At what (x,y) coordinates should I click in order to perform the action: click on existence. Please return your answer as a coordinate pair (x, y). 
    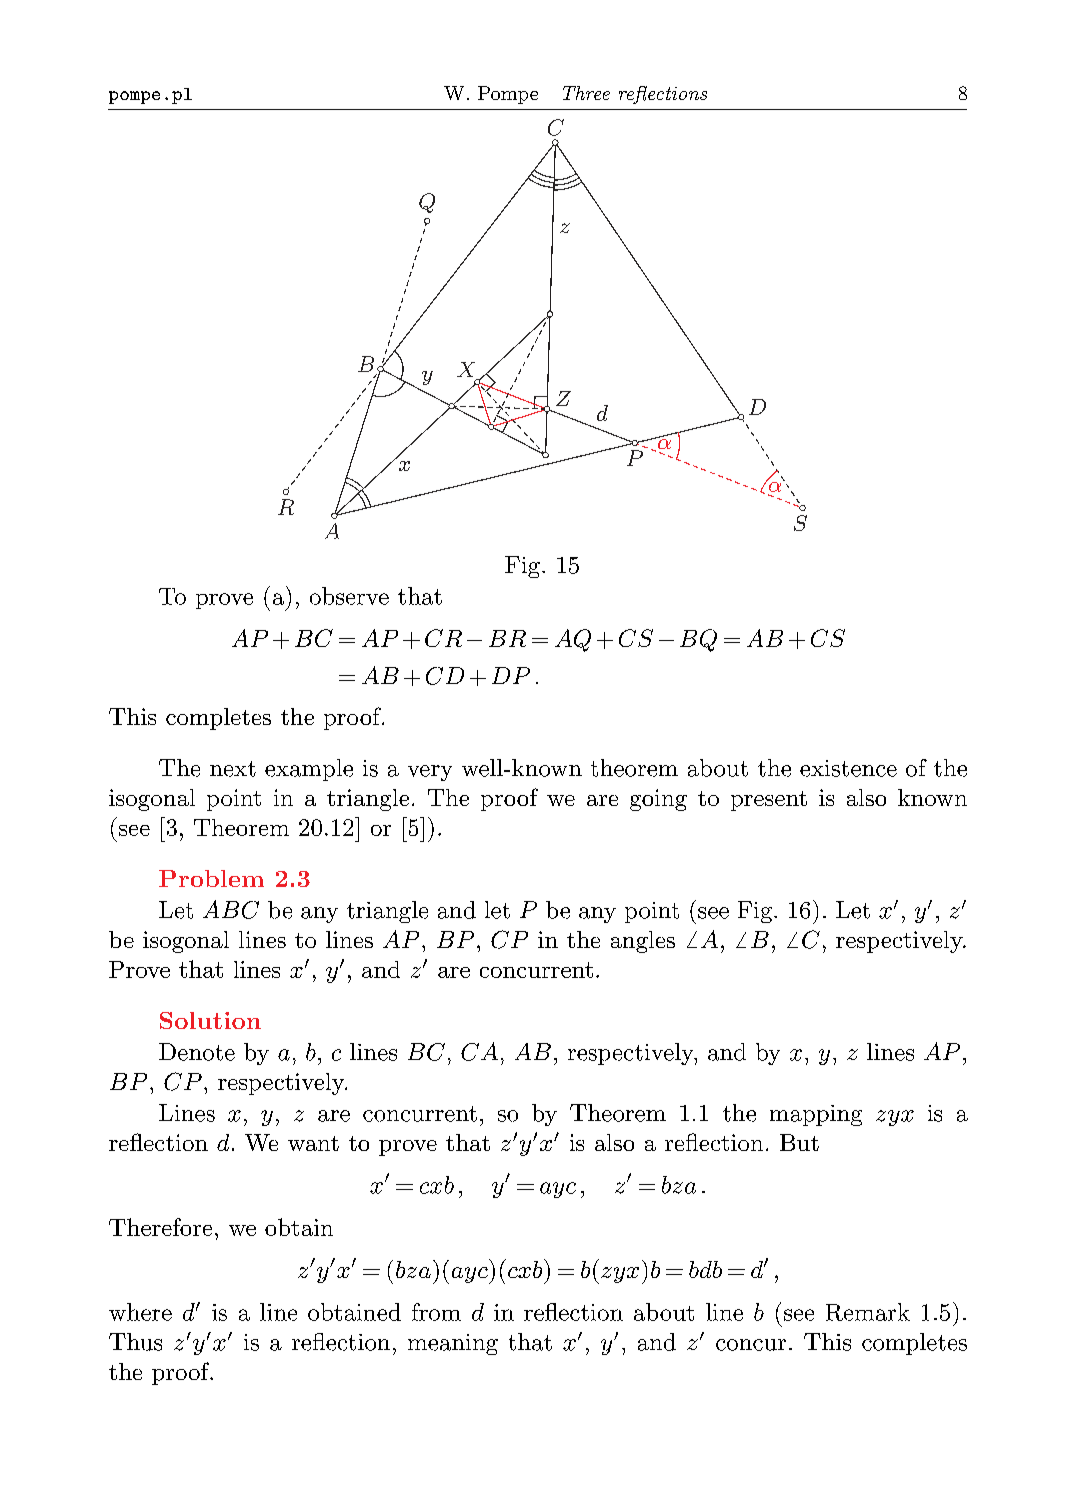
    Looking at the image, I should click on (848, 768).
